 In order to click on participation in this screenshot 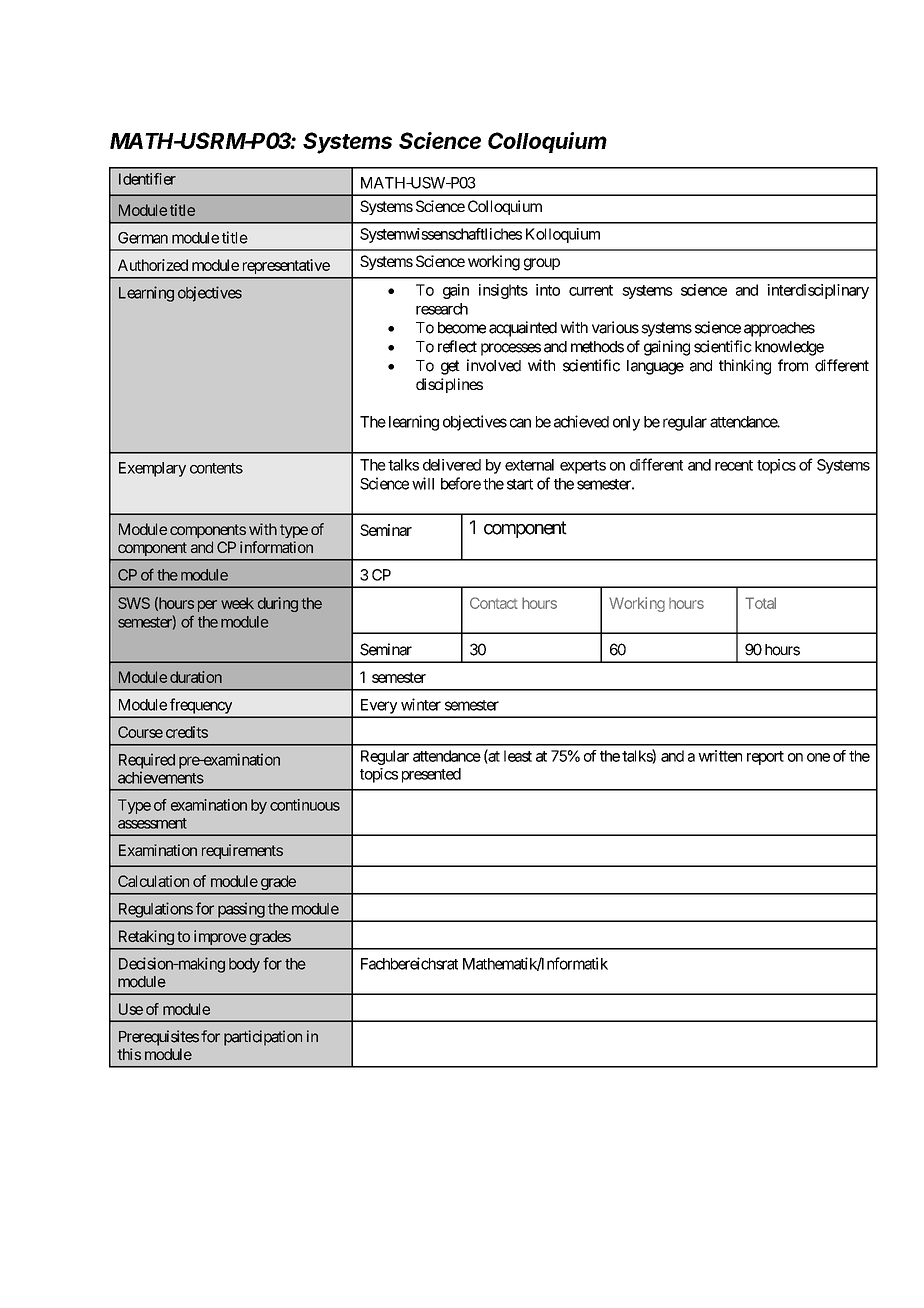, I will do `click(263, 1038)`.
